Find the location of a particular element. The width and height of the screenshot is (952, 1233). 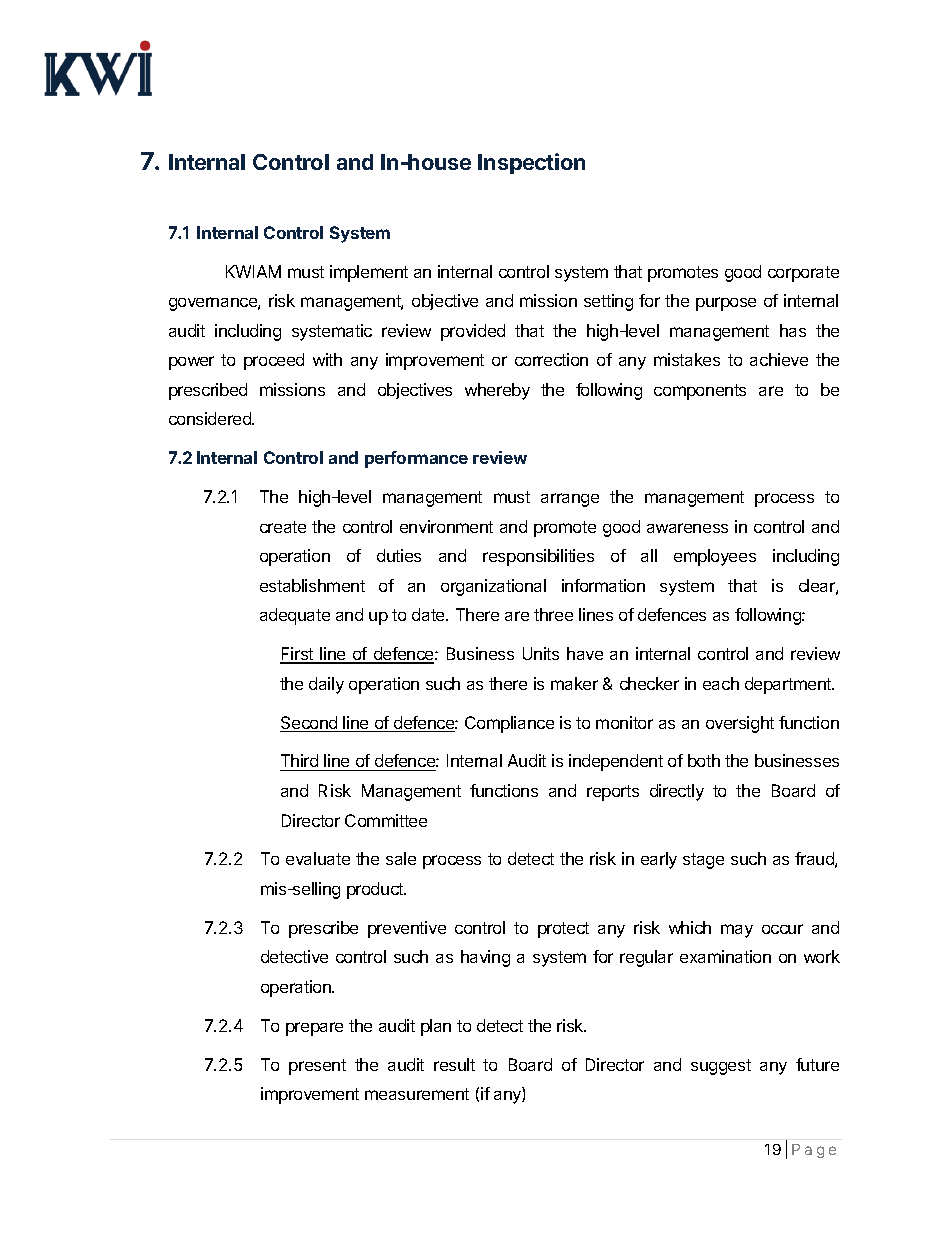

result is located at coordinates (454, 1064).
